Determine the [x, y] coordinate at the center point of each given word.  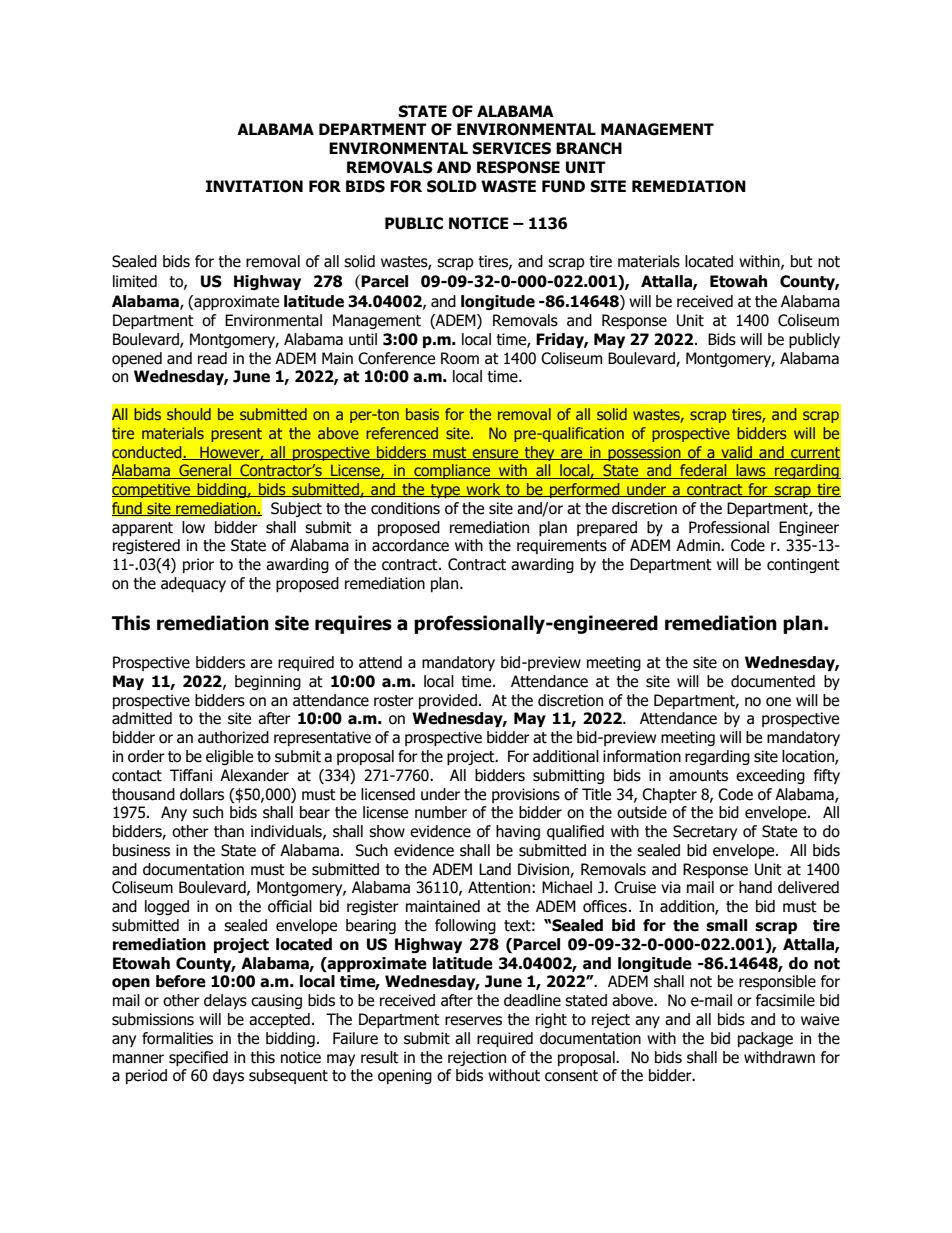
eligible [229, 757]
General [205, 471]
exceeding [770, 776]
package [765, 1039]
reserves [473, 1021]
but [802, 261]
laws [751, 471]
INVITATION [254, 186]
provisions [526, 795]
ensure [496, 454]
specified [198, 1058]
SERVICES [511, 148]
